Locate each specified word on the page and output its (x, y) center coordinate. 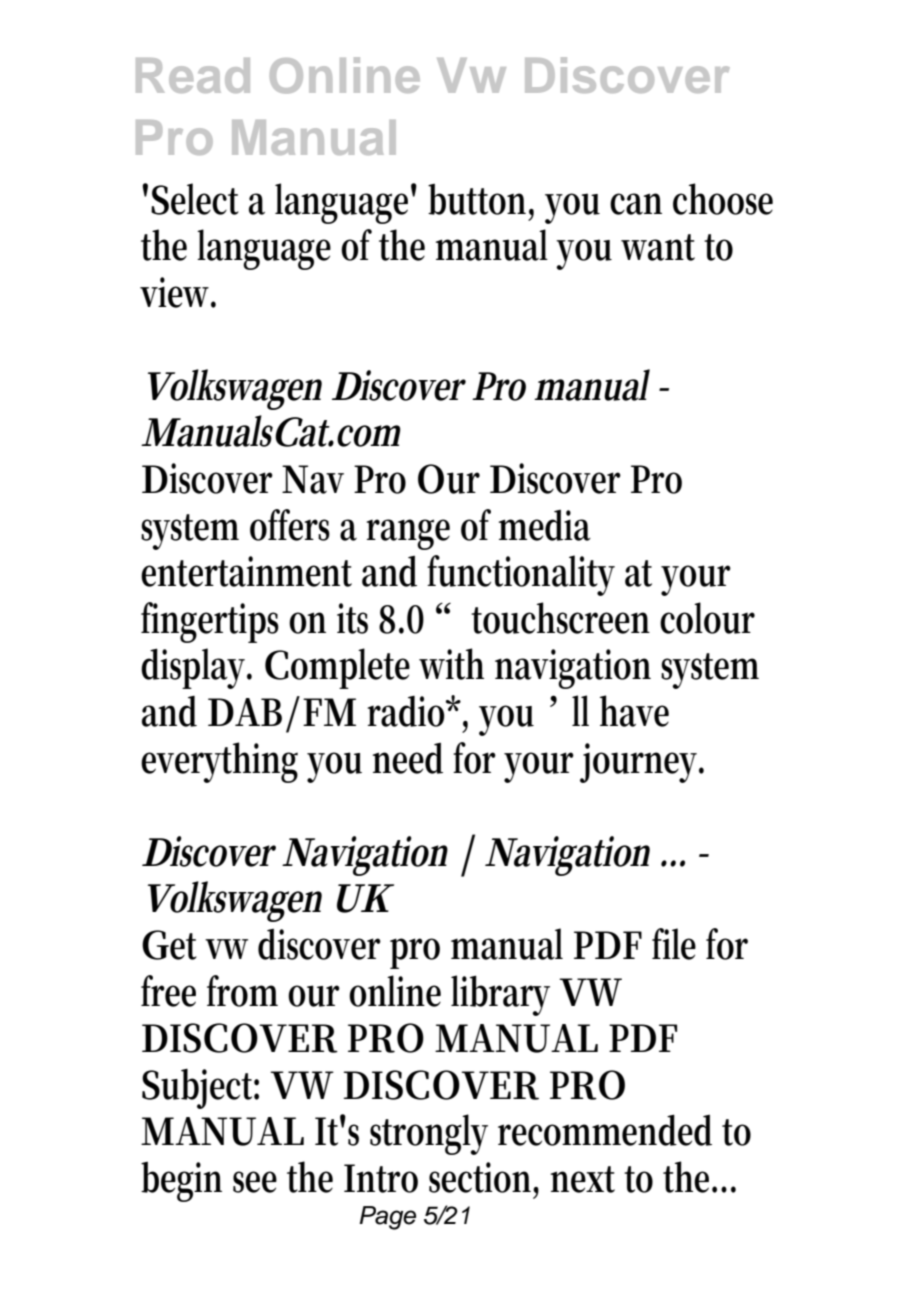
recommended (605, 1130)
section (484, 1178)
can (636, 204)
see (255, 1182)
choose (723, 199)
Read (193, 75)
